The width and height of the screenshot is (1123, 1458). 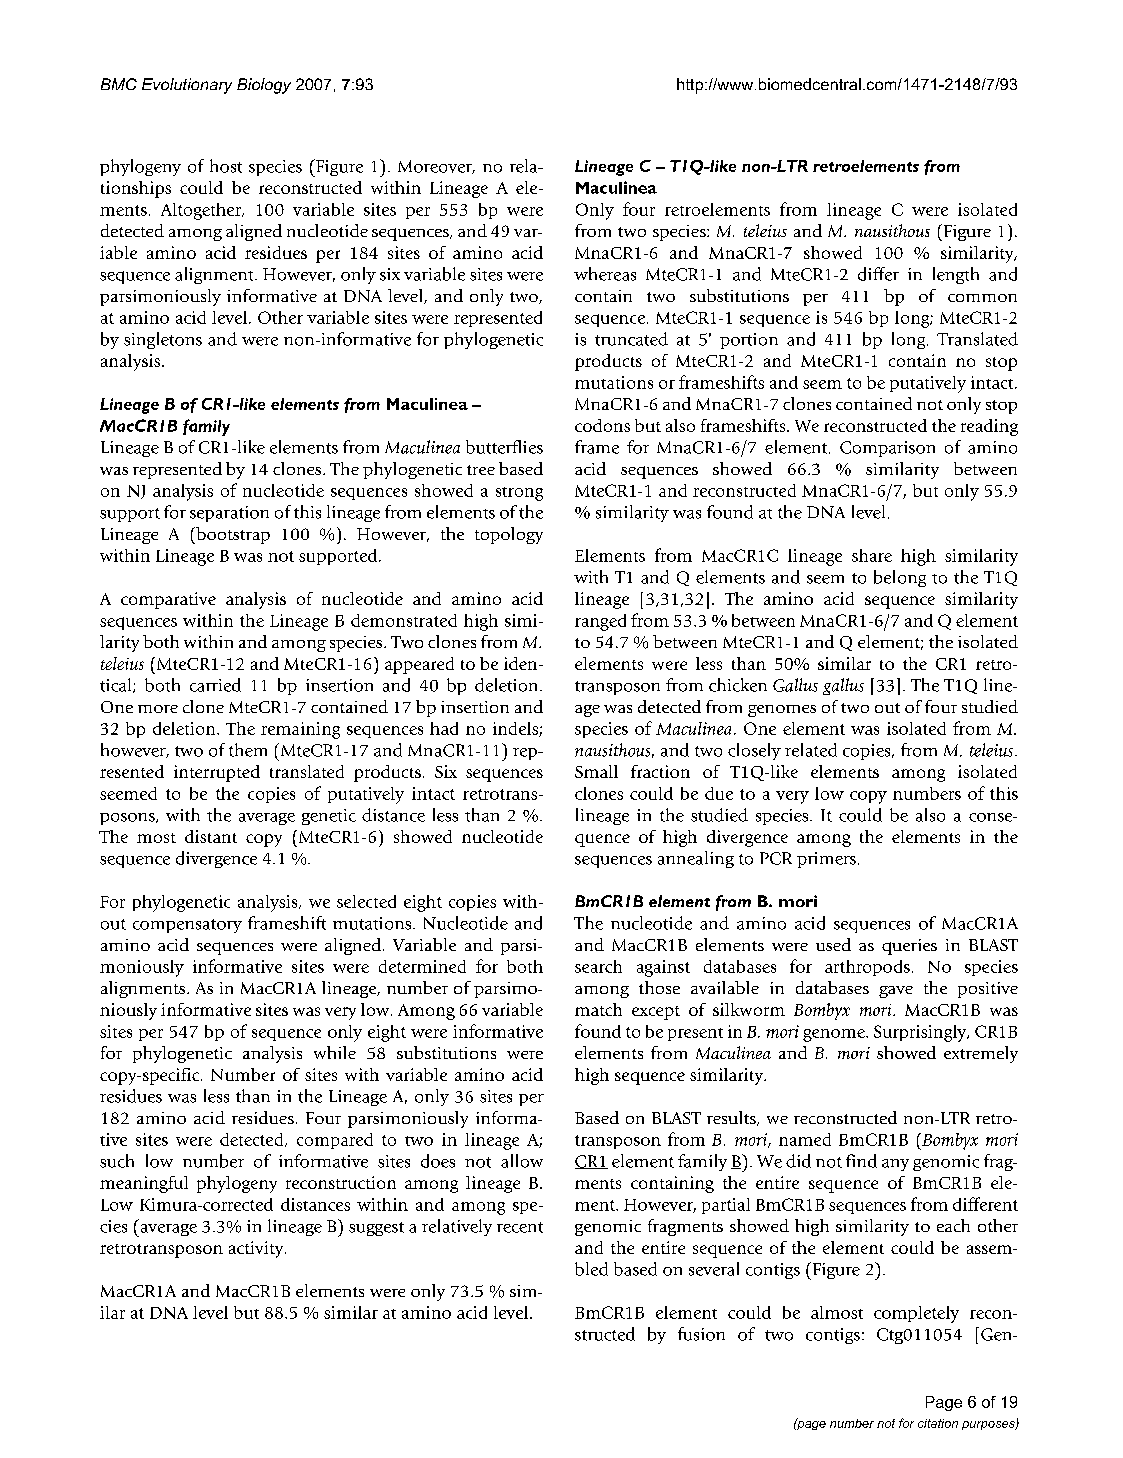 I want to click on arthropods, so click(x=867, y=968).
